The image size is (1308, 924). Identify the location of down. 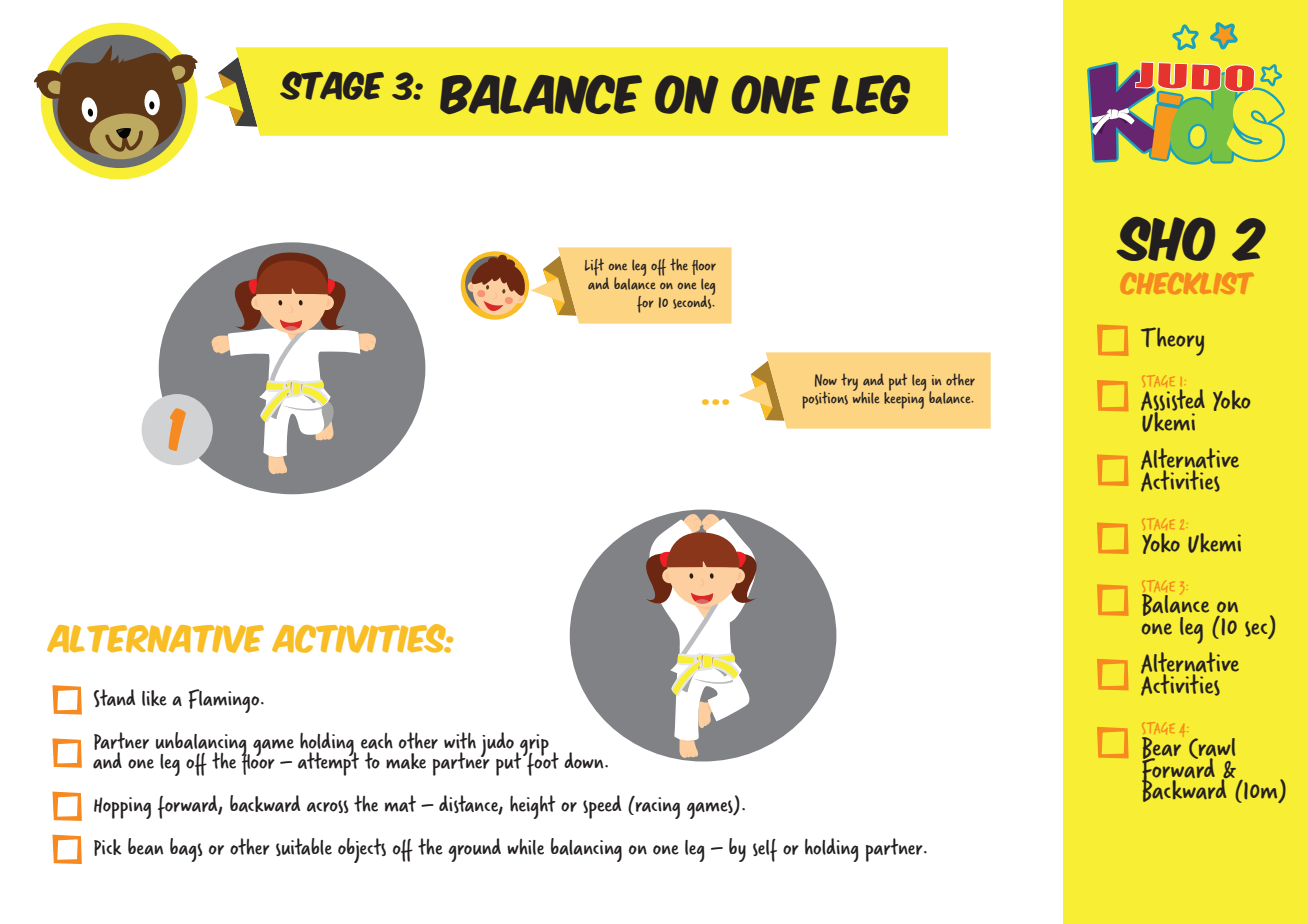
(585, 760).
